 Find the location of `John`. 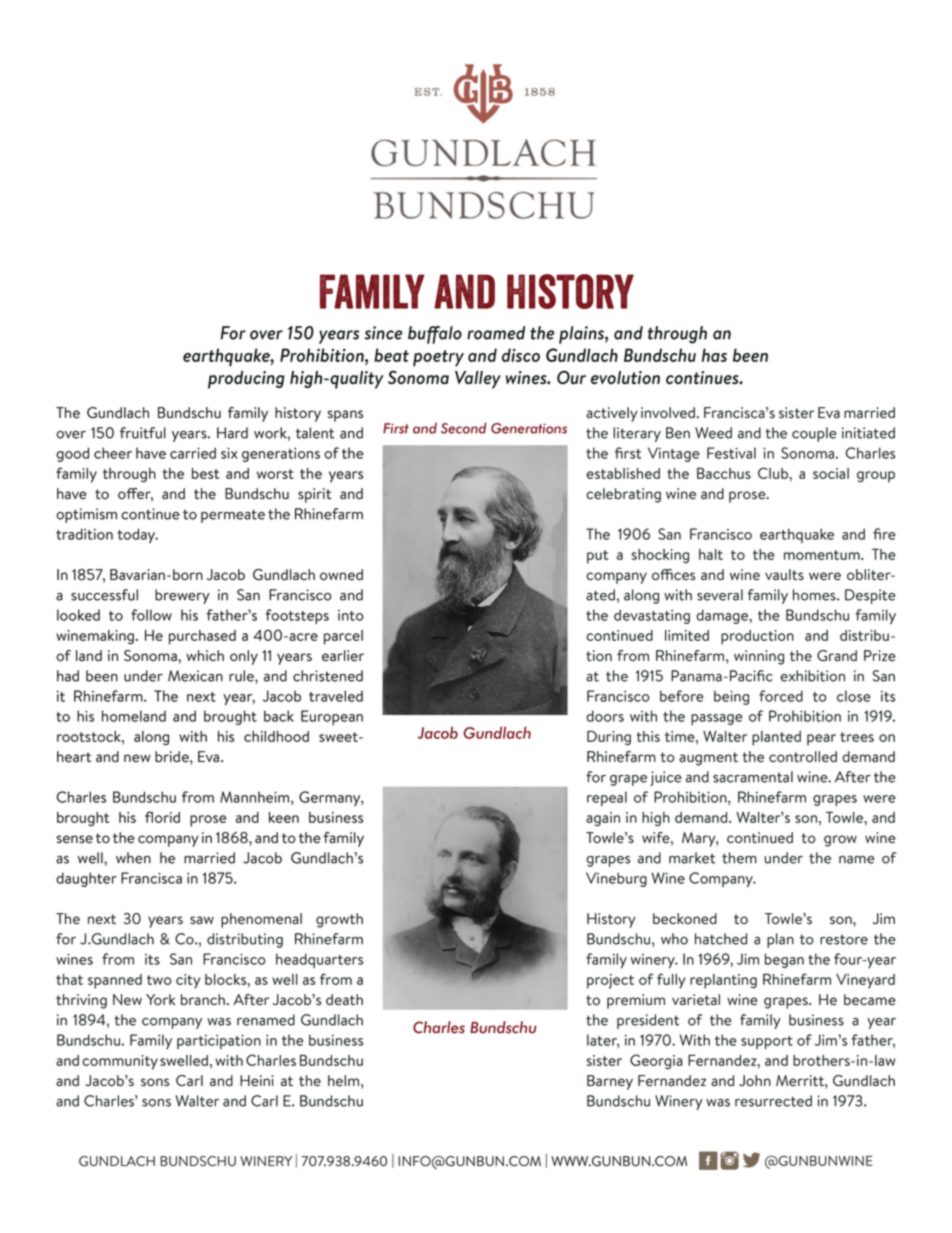

John is located at coordinates (755, 1080).
